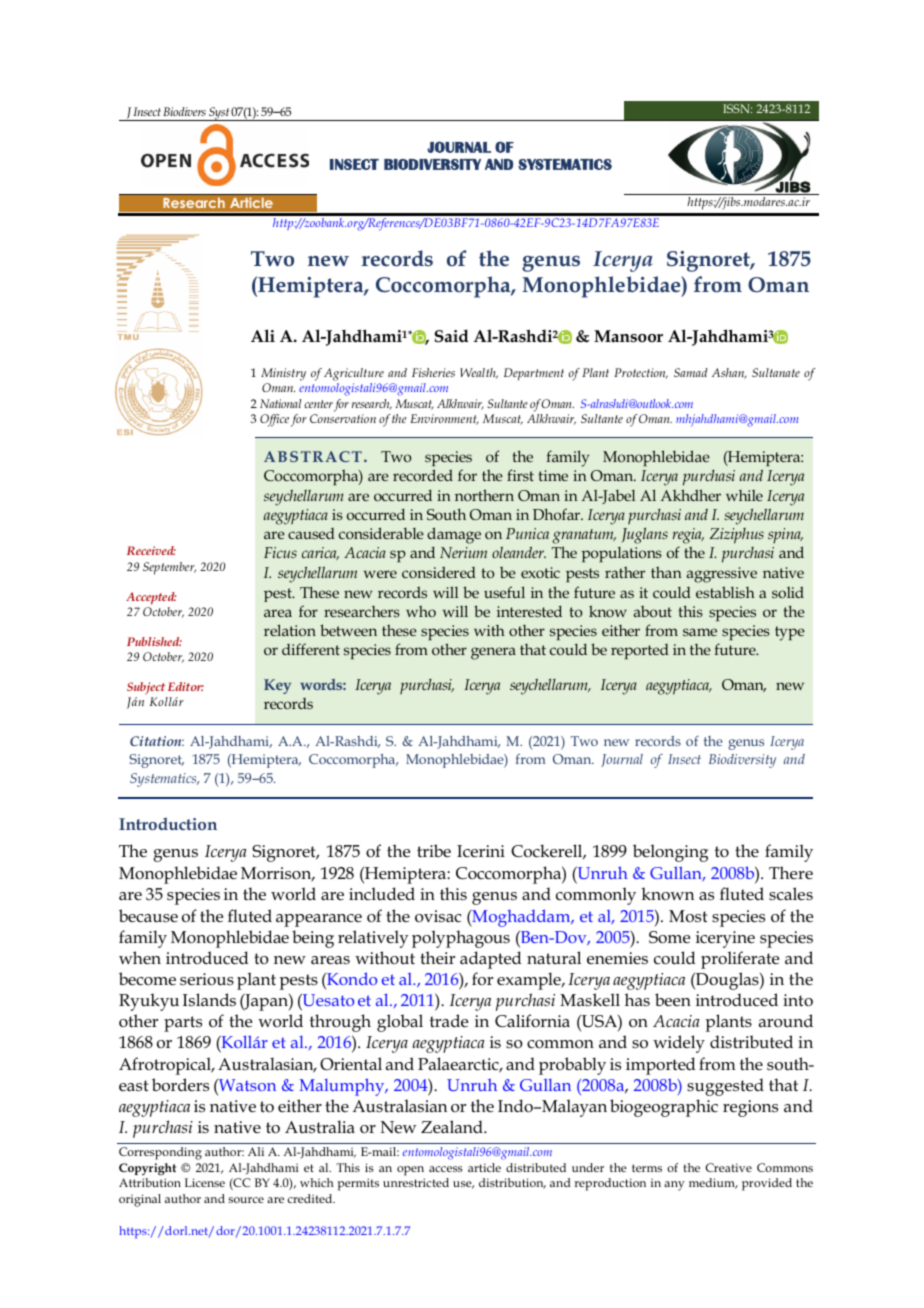 Image resolution: width=924 pixels, height=1308 pixels. Describe the element at coordinates (479, 373) in the image. I see `Wealth` at that location.
